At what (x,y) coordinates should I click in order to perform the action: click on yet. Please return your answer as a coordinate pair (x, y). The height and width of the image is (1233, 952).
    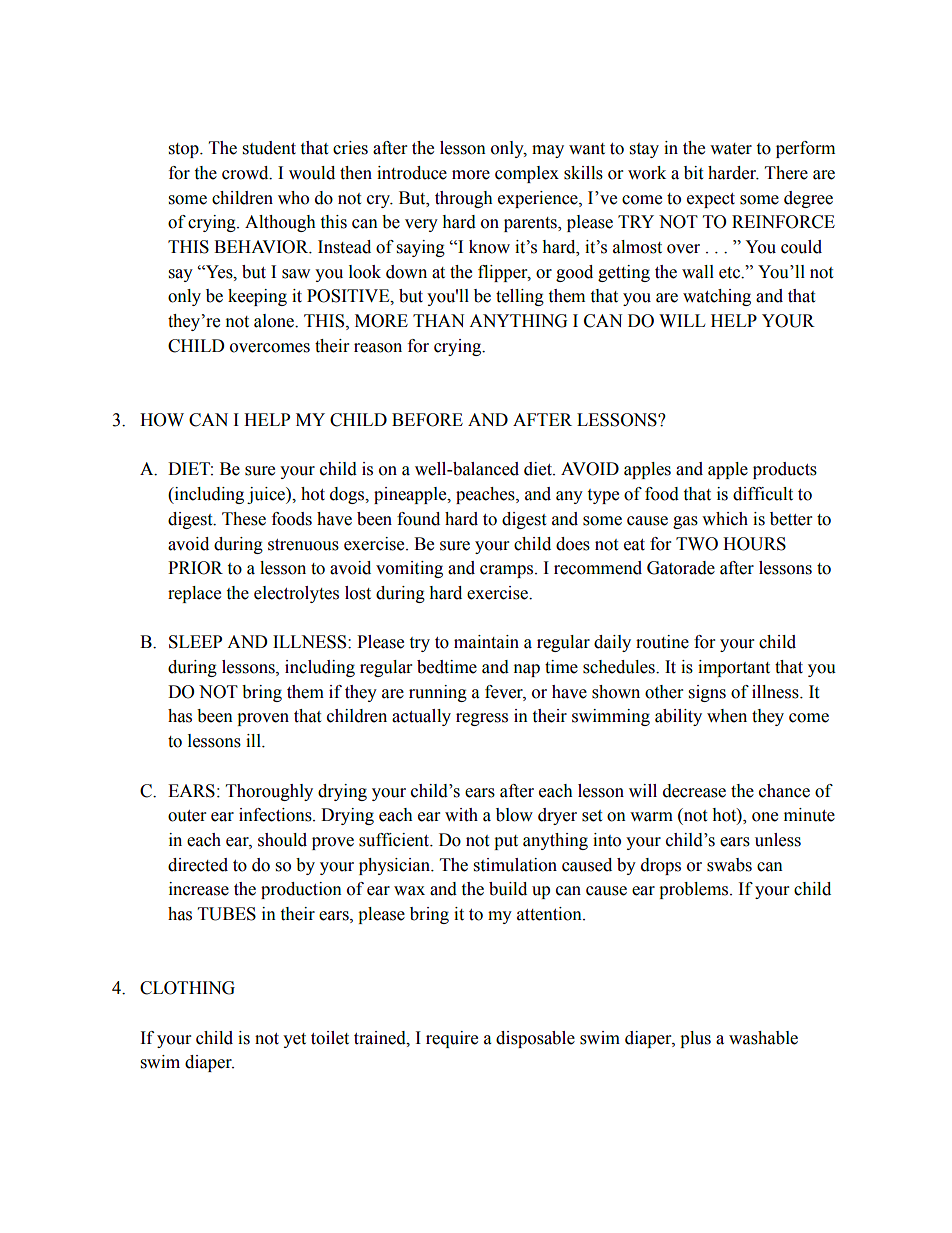
    Looking at the image, I should click on (294, 1040).
